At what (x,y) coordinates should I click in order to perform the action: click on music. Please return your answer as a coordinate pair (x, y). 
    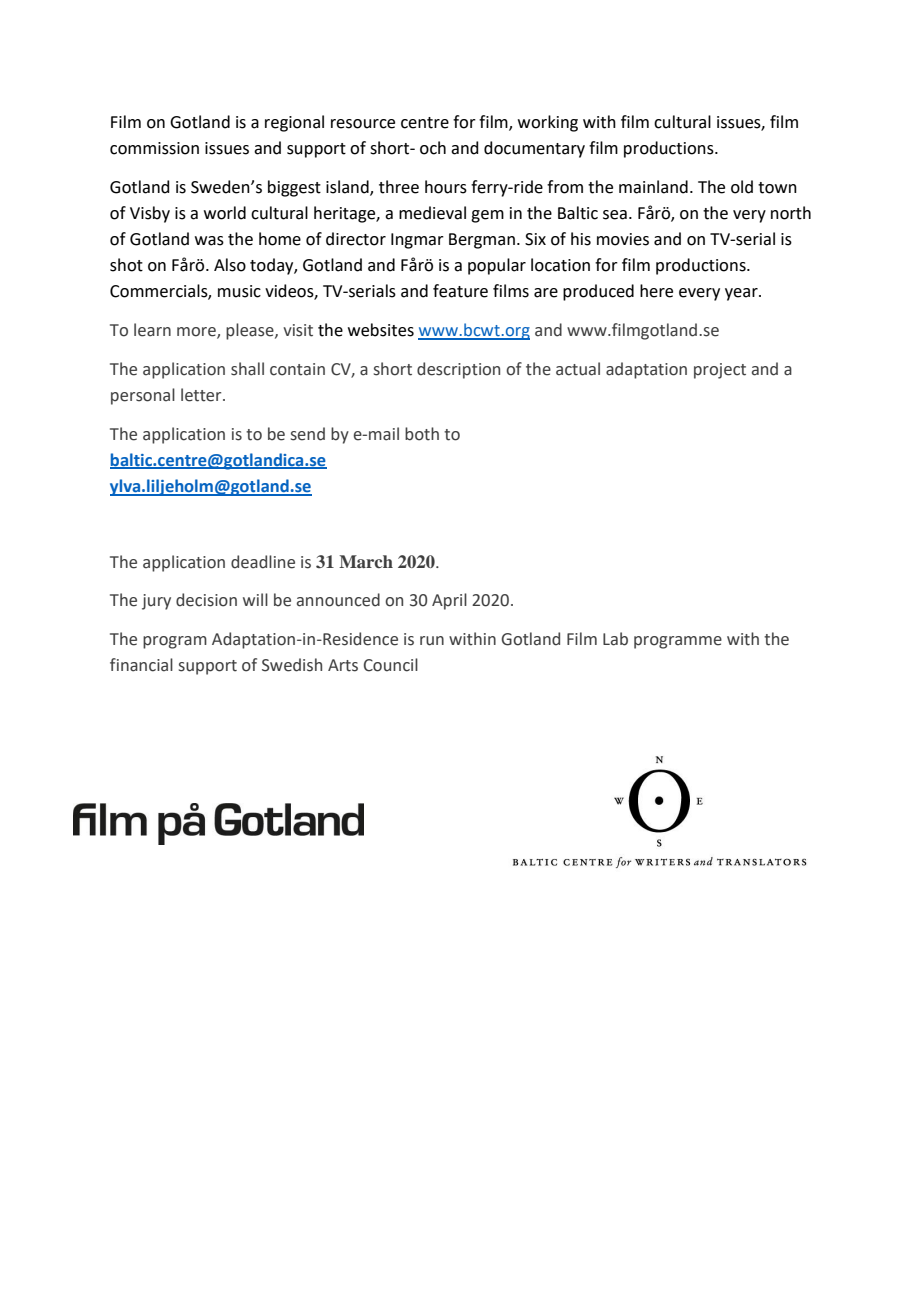
    Looking at the image, I should click on (239, 291).
